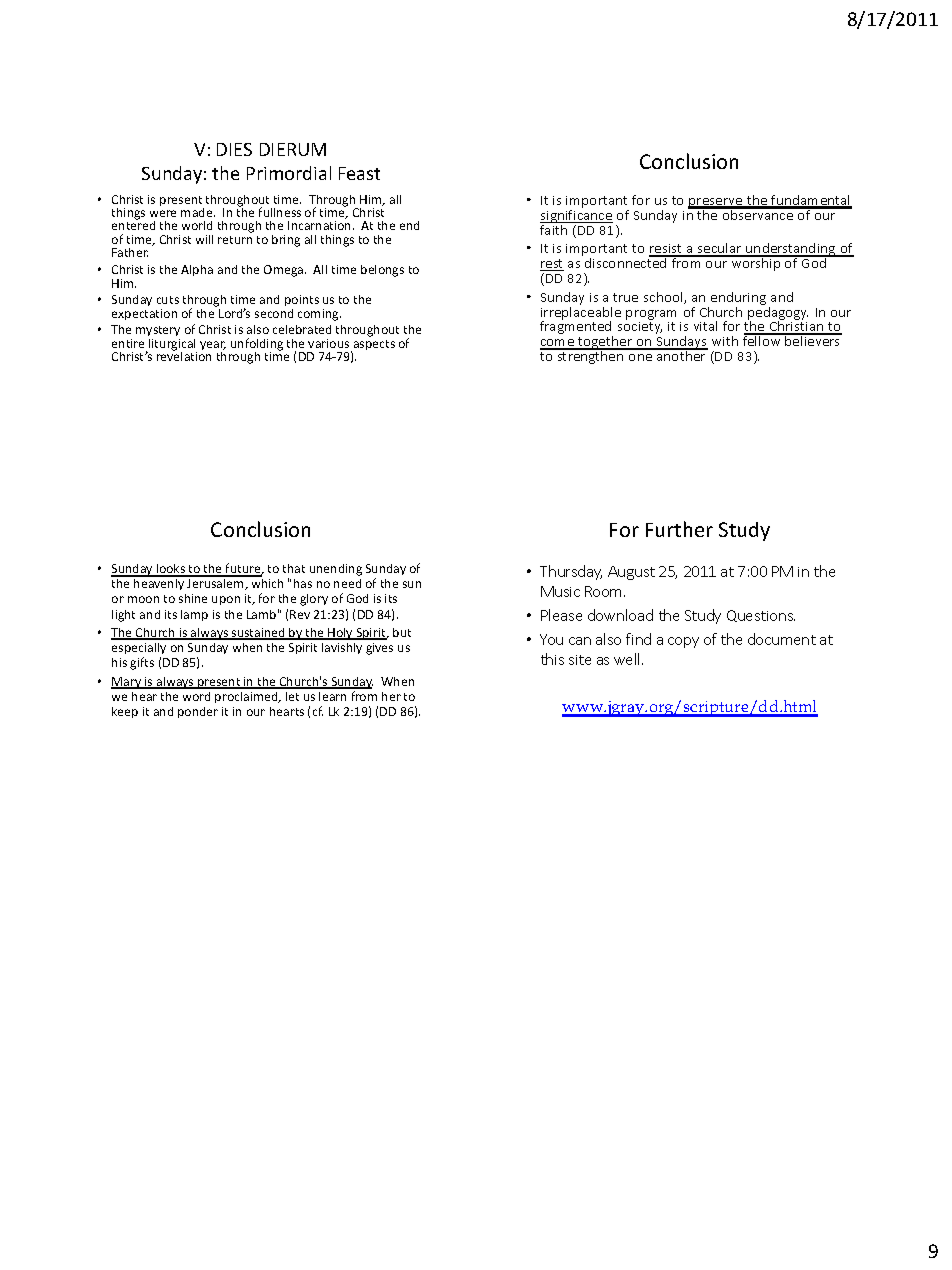 This screenshot has width=952, height=1270. I want to click on fundamental, so click(811, 201).
